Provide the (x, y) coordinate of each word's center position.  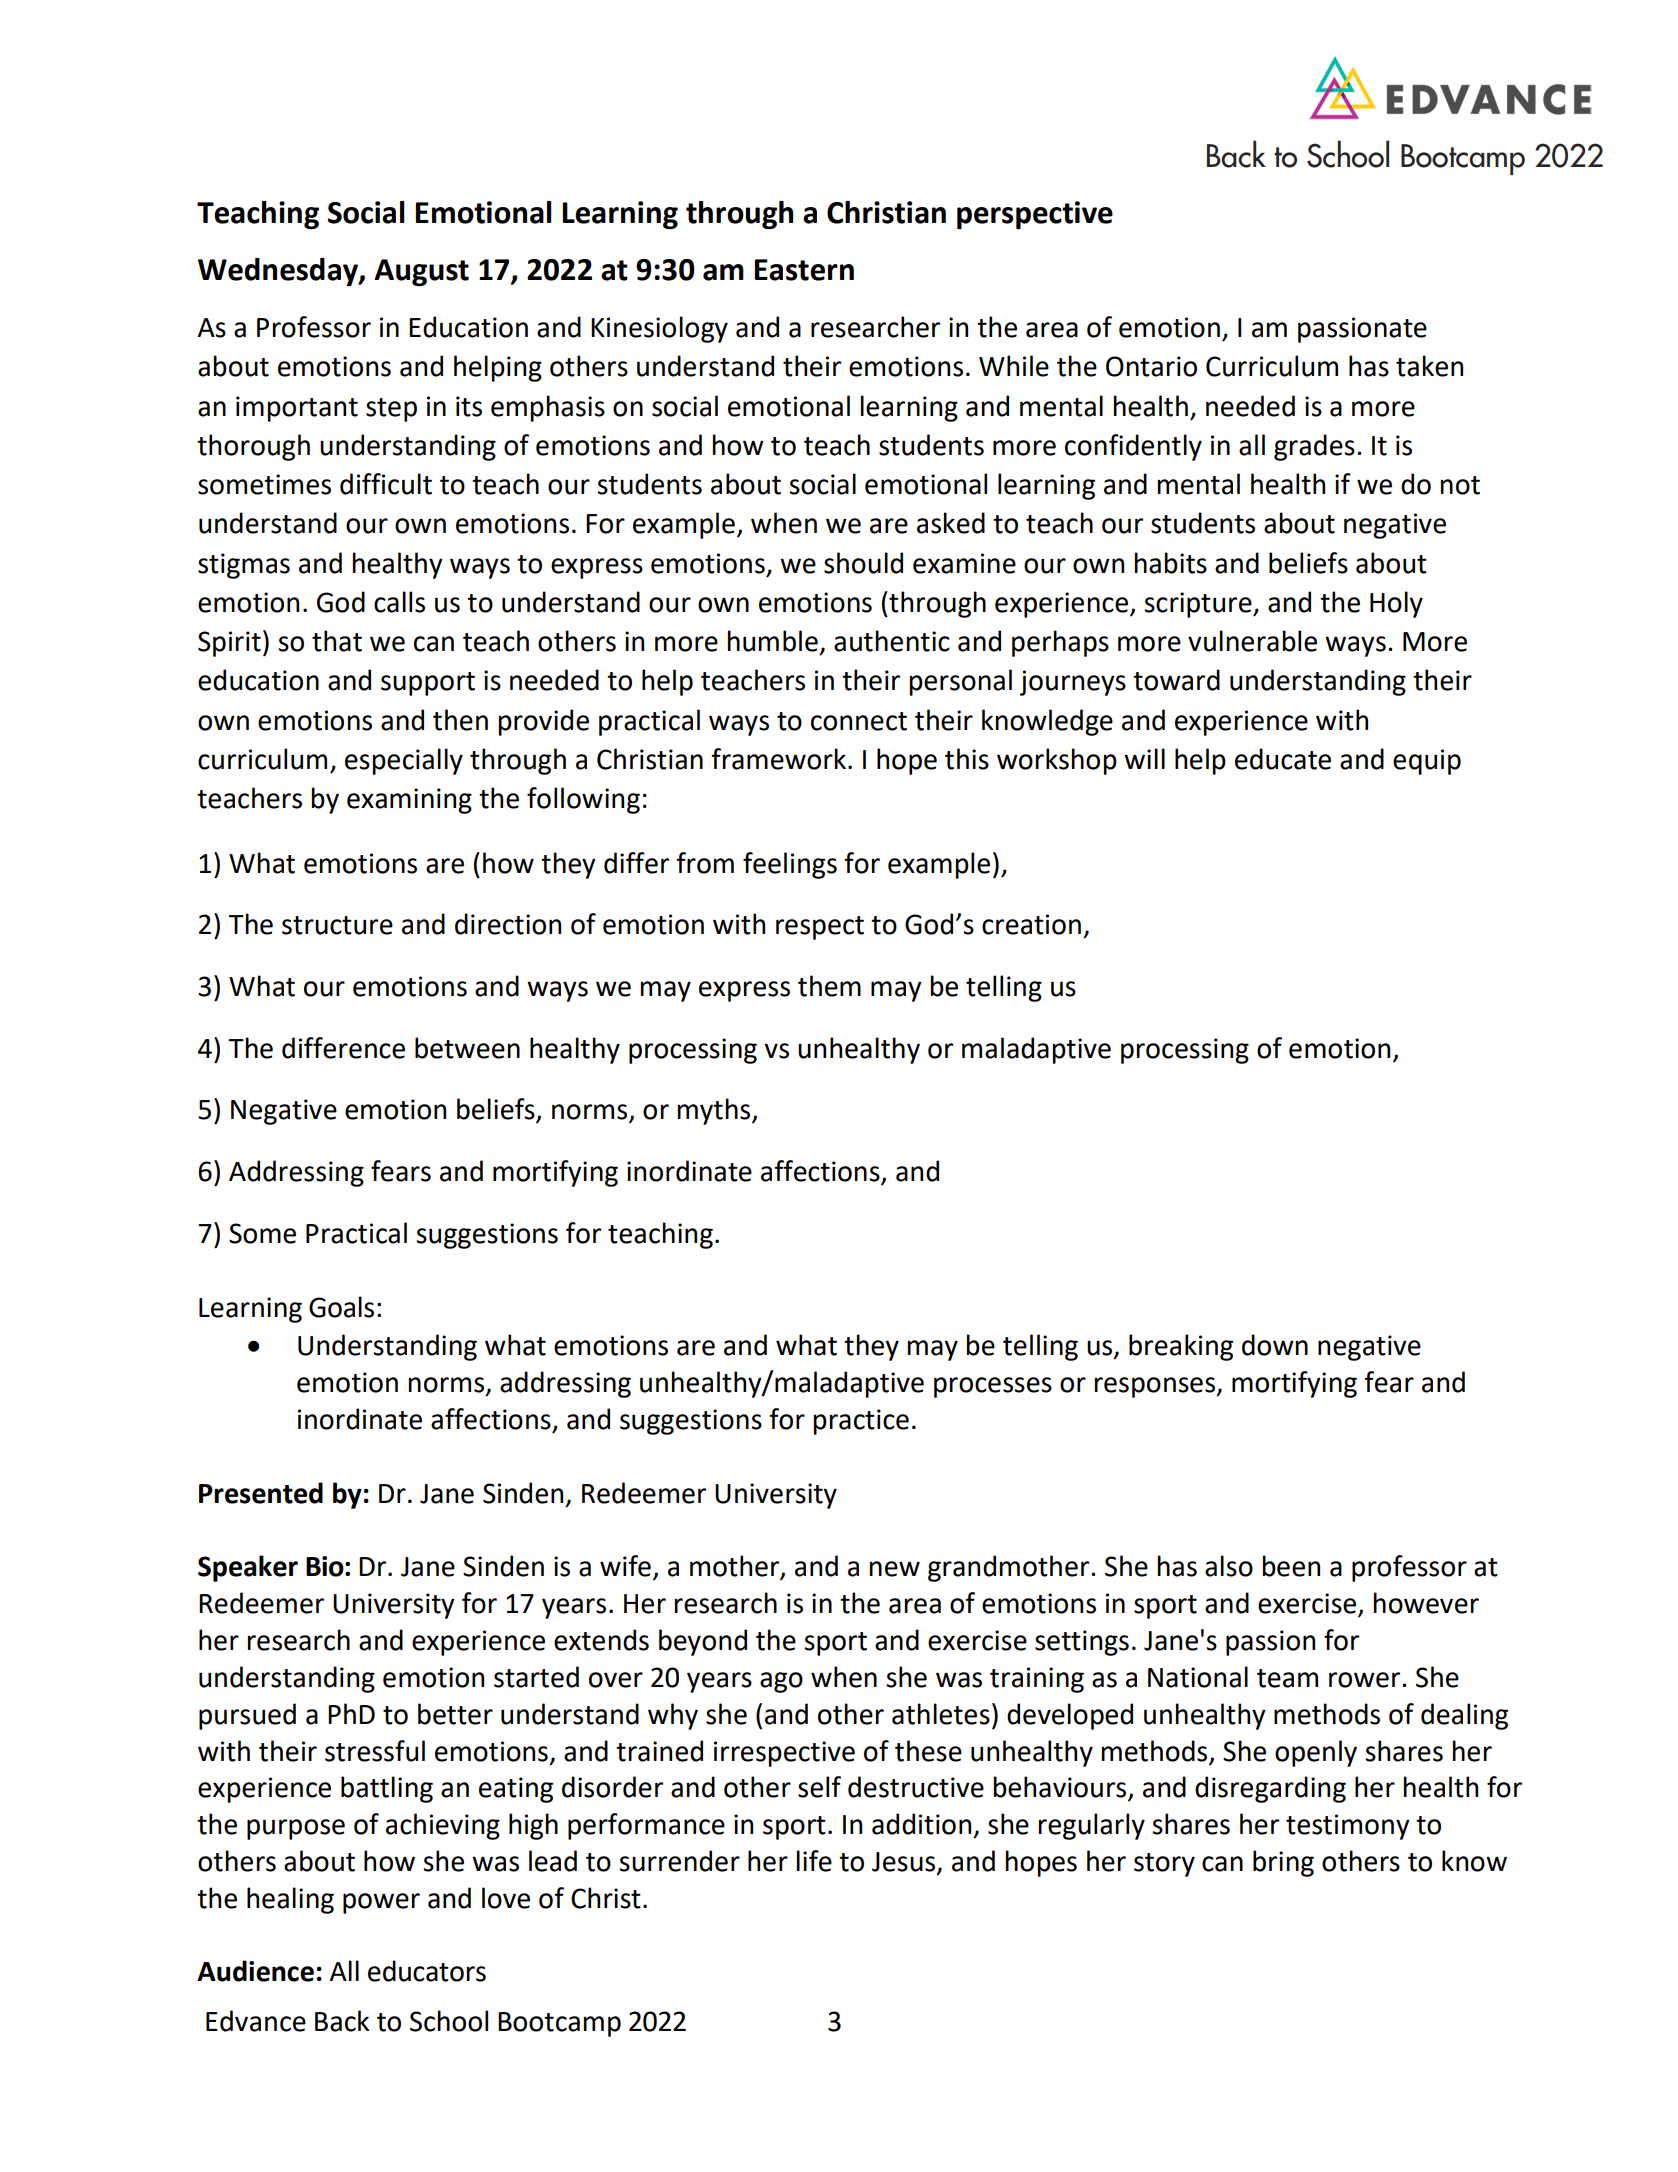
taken (1429, 366)
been (1291, 1566)
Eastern (804, 270)
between (467, 1048)
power (381, 1903)
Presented (261, 1493)
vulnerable (1252, 641)
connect (859, 721)
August (421, 273)
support (428, 684)
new (895, 1569)
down (1275, 1345)
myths (715, 1111)
